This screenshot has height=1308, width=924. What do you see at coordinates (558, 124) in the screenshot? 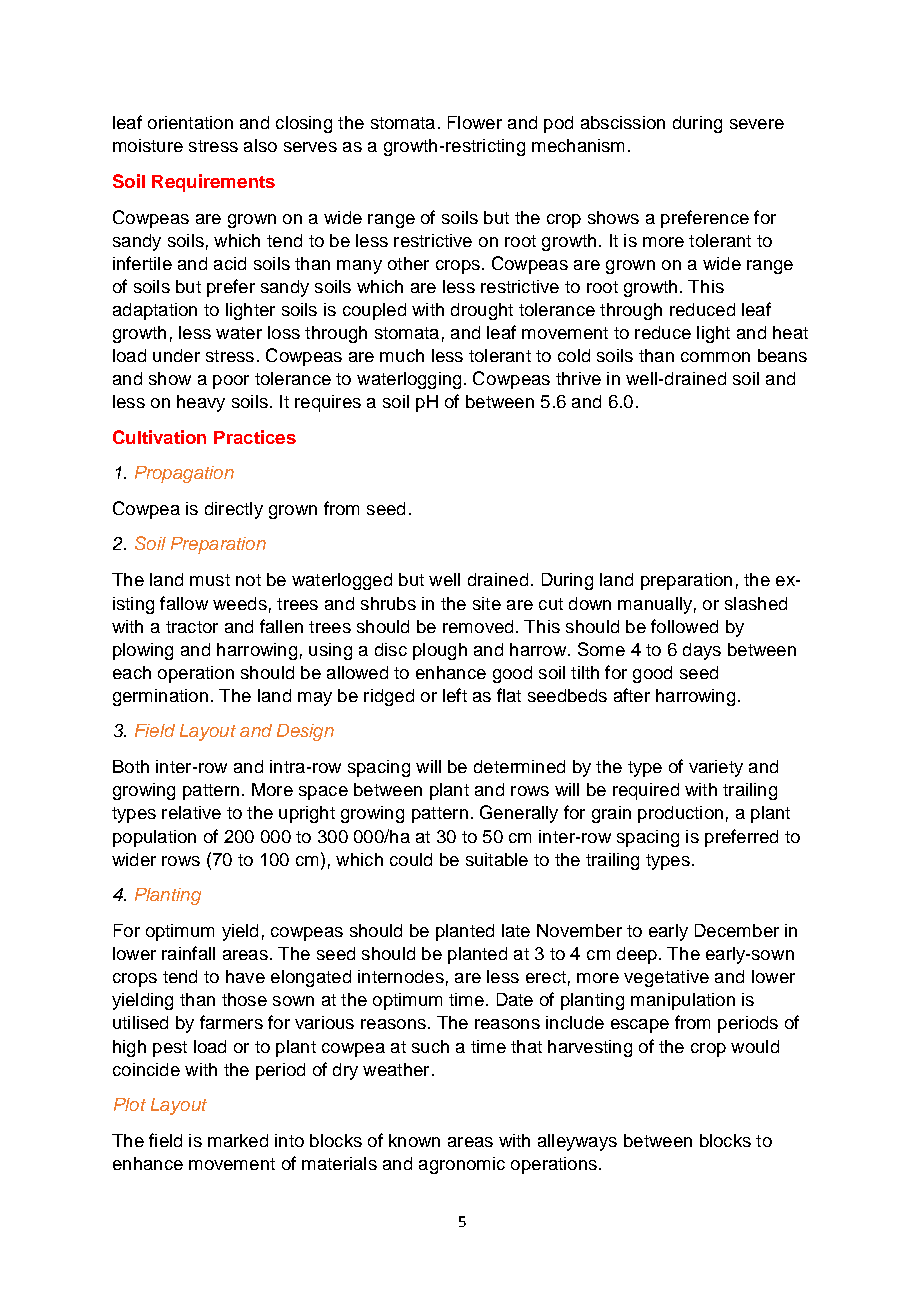
I see `pod` at bounding box center [558, 124].
